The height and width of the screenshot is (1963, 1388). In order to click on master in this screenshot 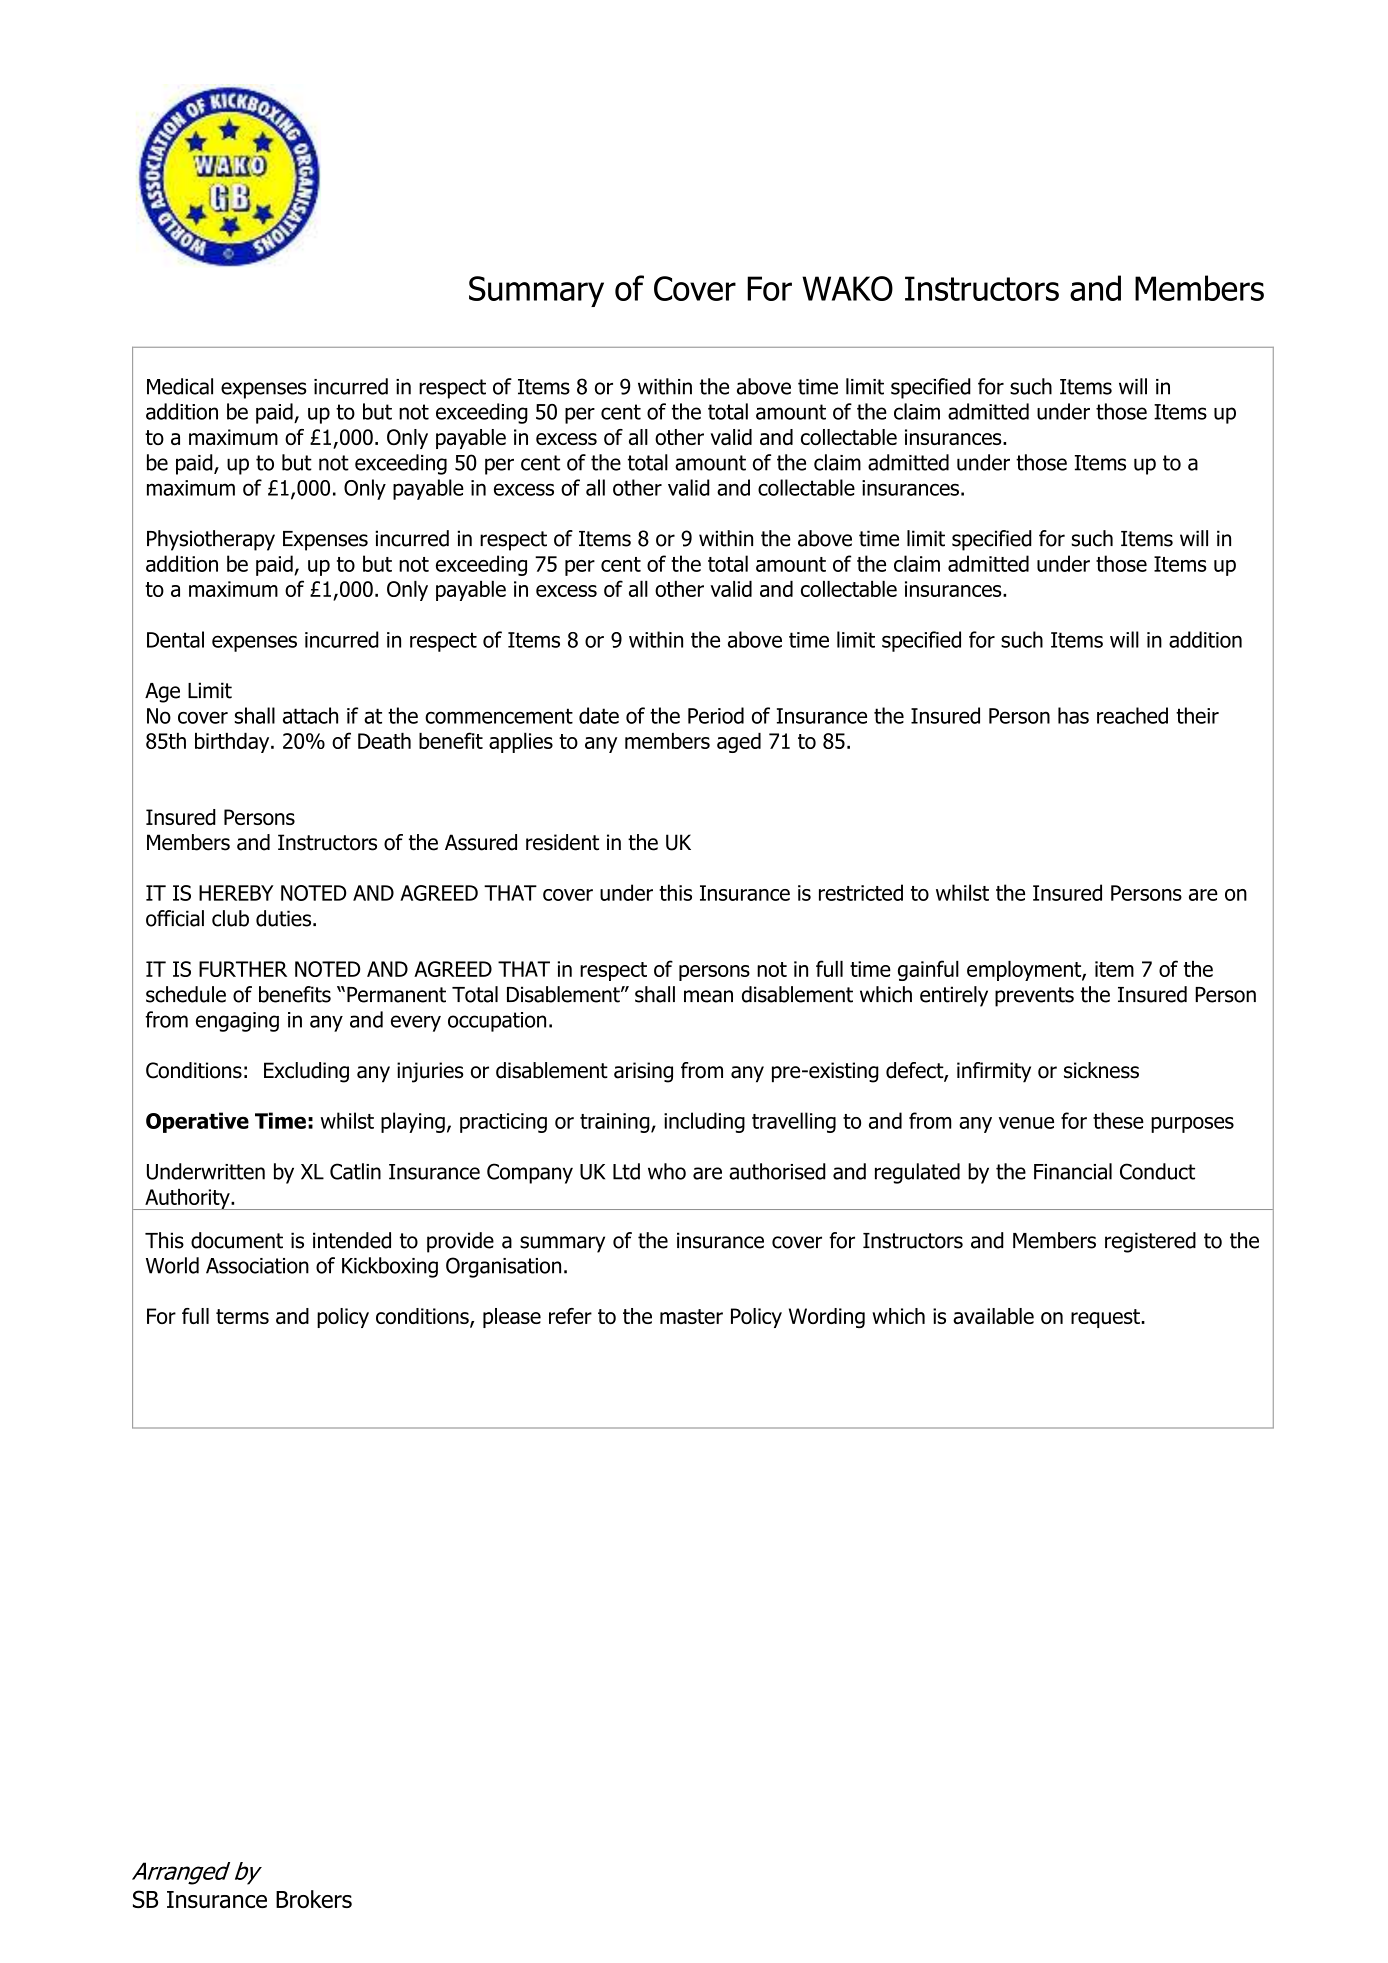, I will do `click(691, 1316)`.
